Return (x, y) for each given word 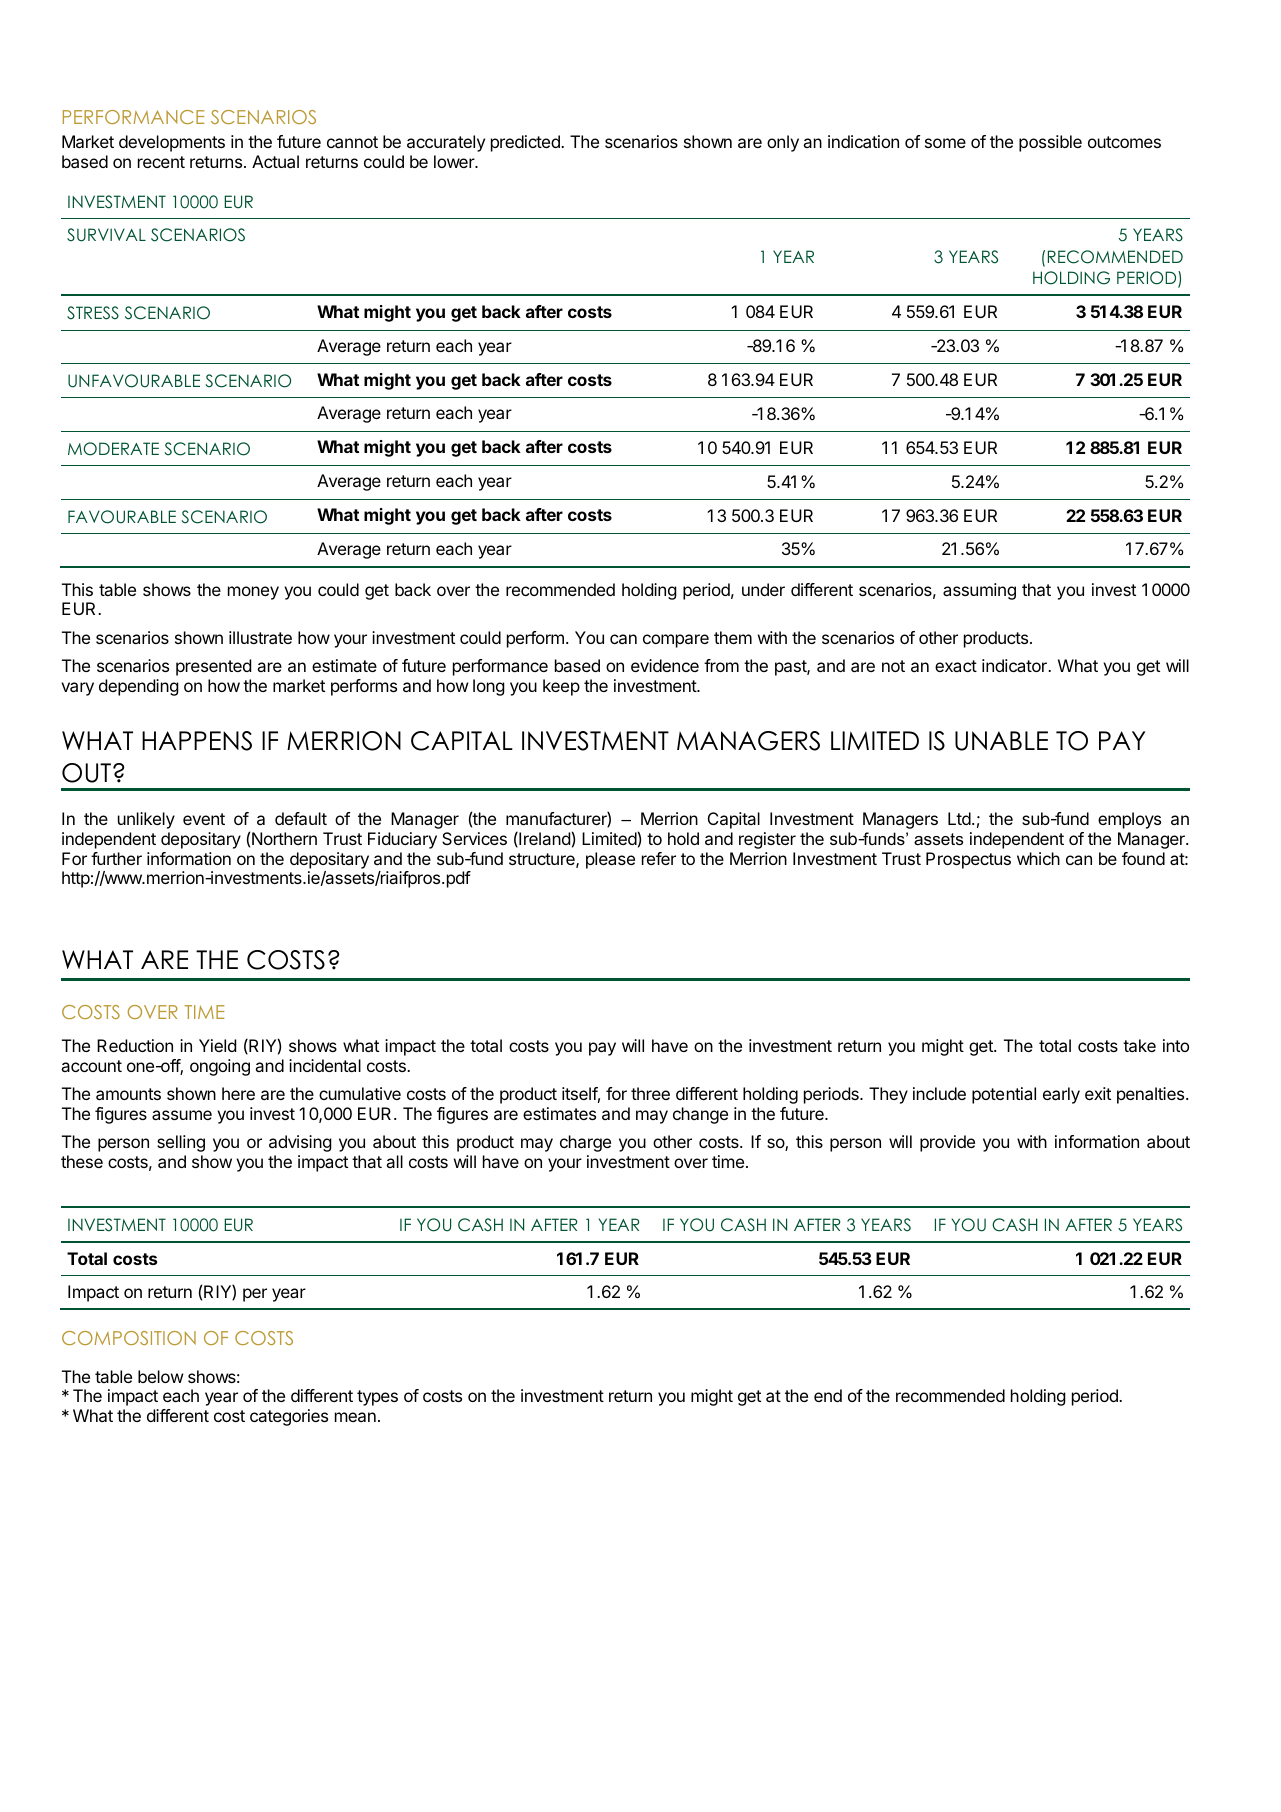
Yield (217, 1045)
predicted (526, 143)
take (1139, 1045)
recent (161, 162)
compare (676, 641)
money (253, 593)
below (161, 1376)
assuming (979, 591)
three (650, 1093)
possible (1050, 143)
